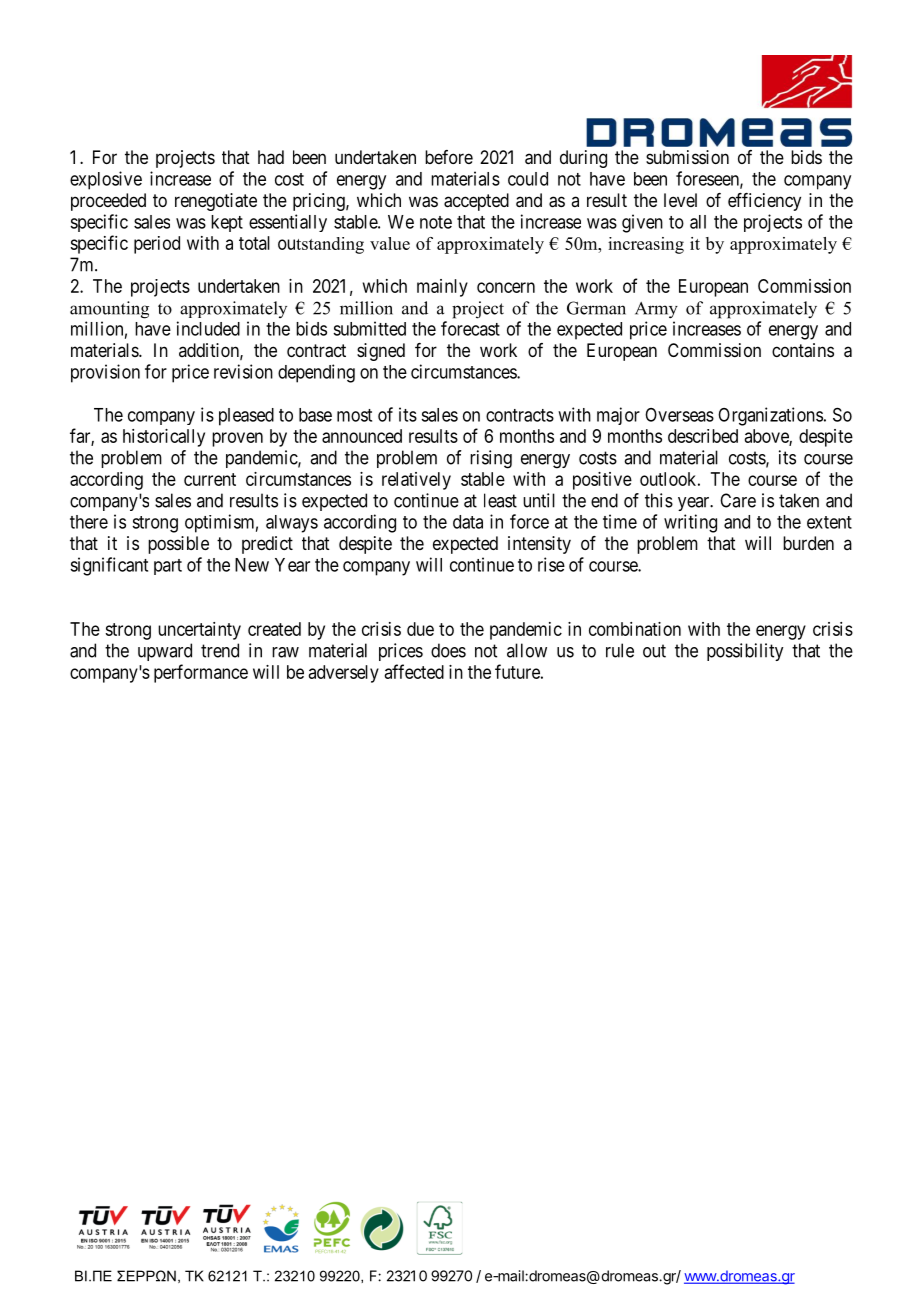 The image size is (924, 1308). I want to click on current, so click(210, 479).
